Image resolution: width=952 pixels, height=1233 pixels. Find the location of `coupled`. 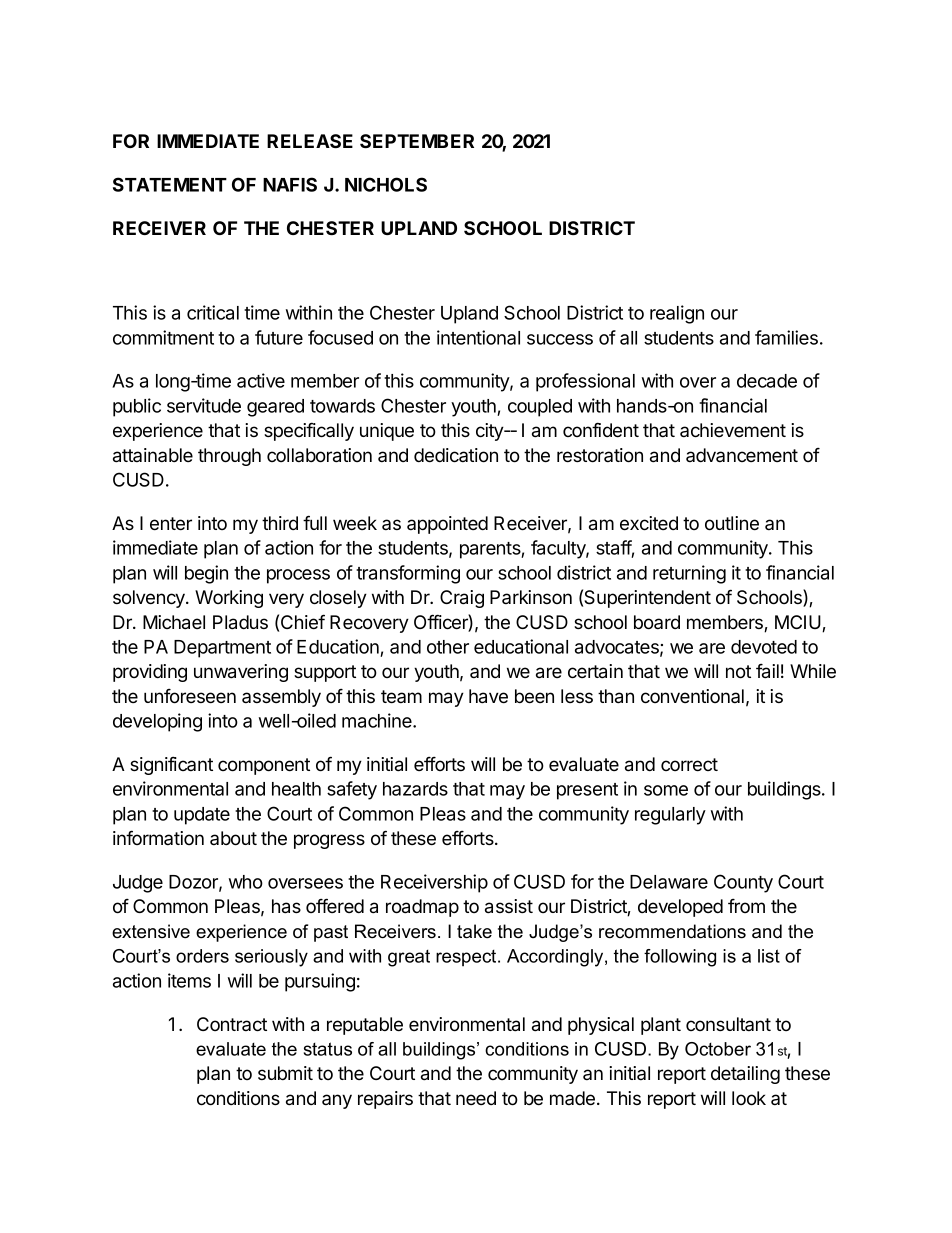

coupled is located at coordinates (540, 408).
